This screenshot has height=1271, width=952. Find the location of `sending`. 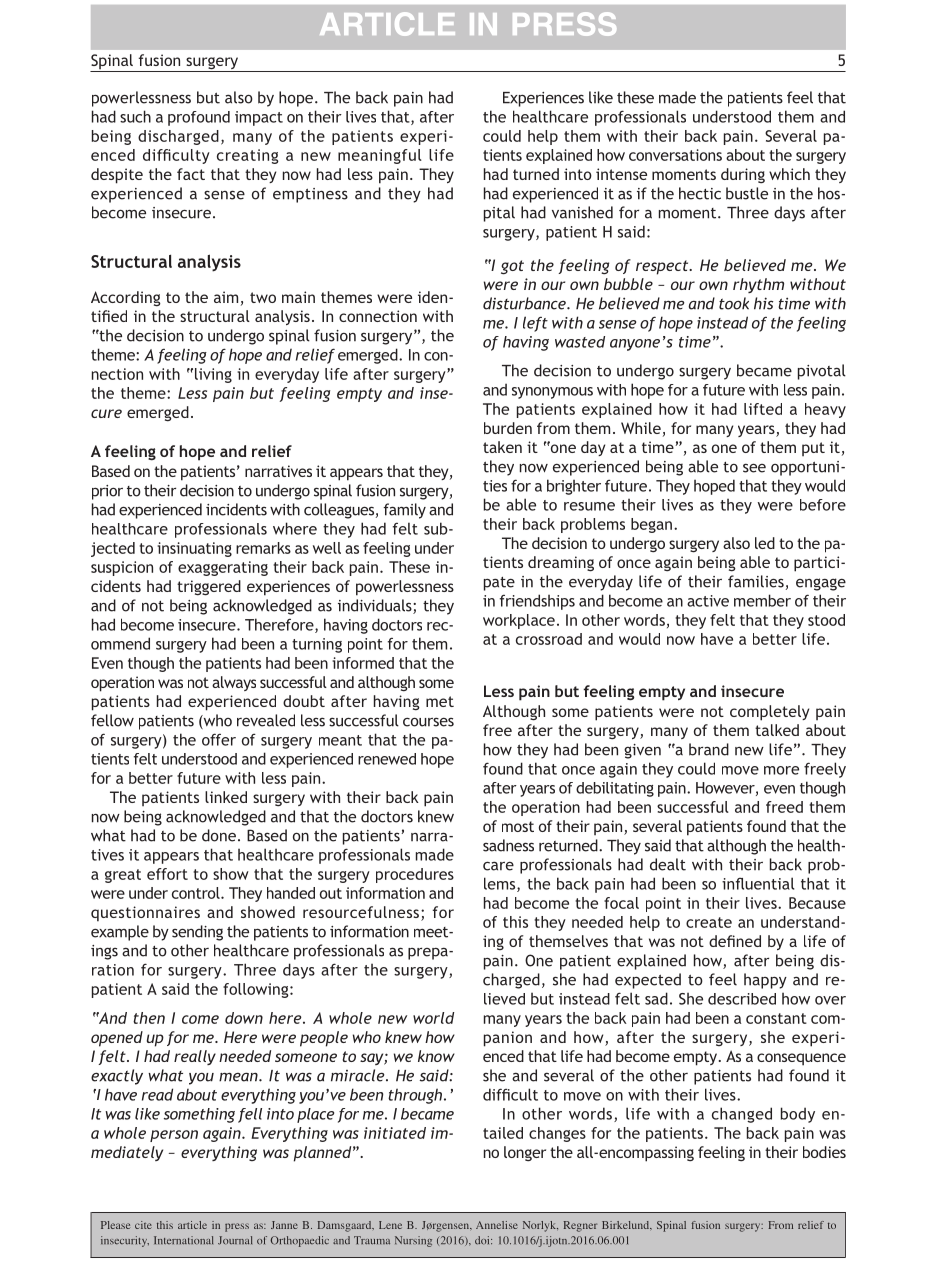

sending is located at coordinates (197, 933).
